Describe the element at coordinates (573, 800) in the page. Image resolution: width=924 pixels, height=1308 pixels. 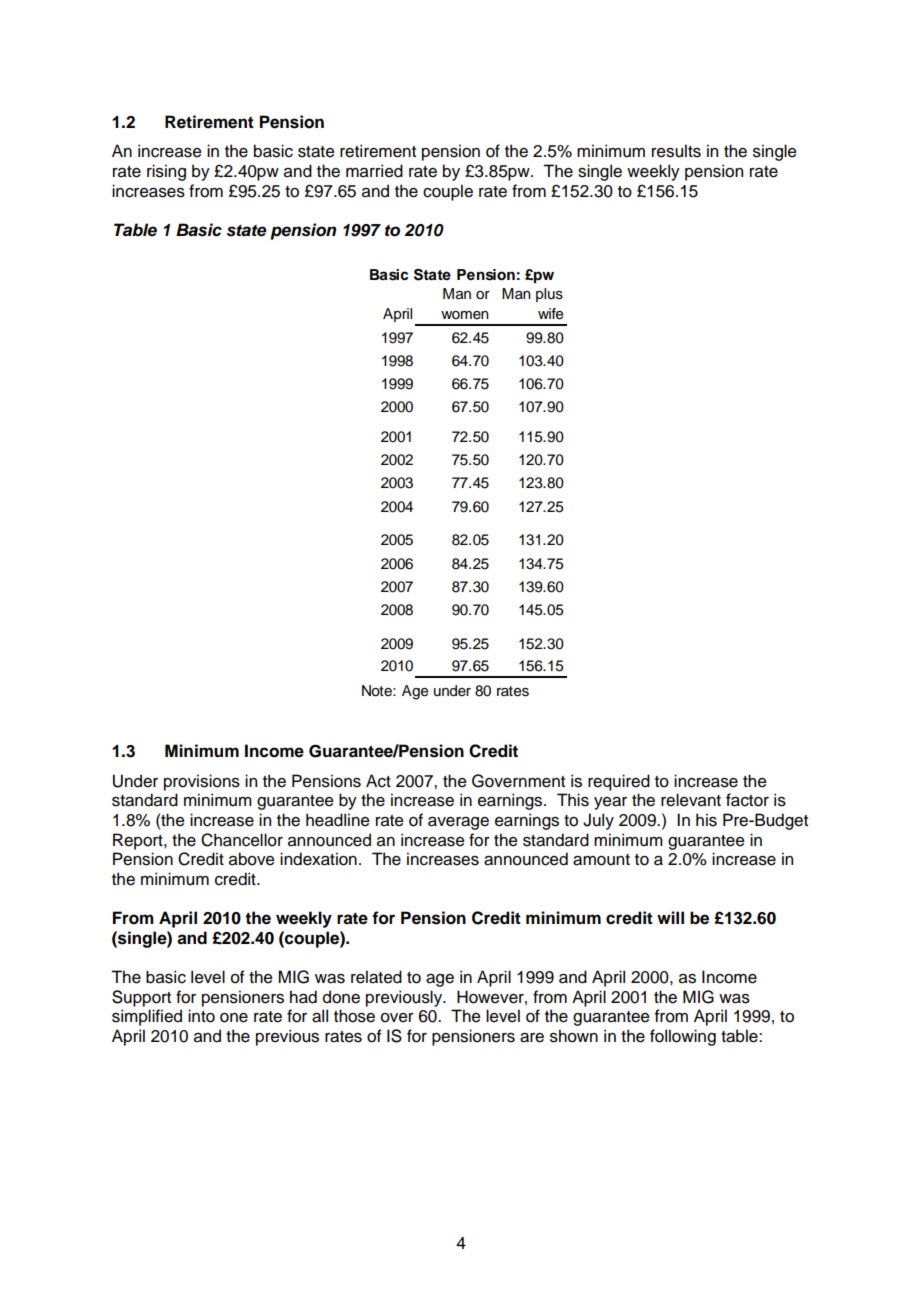
I see `This` at that location.
